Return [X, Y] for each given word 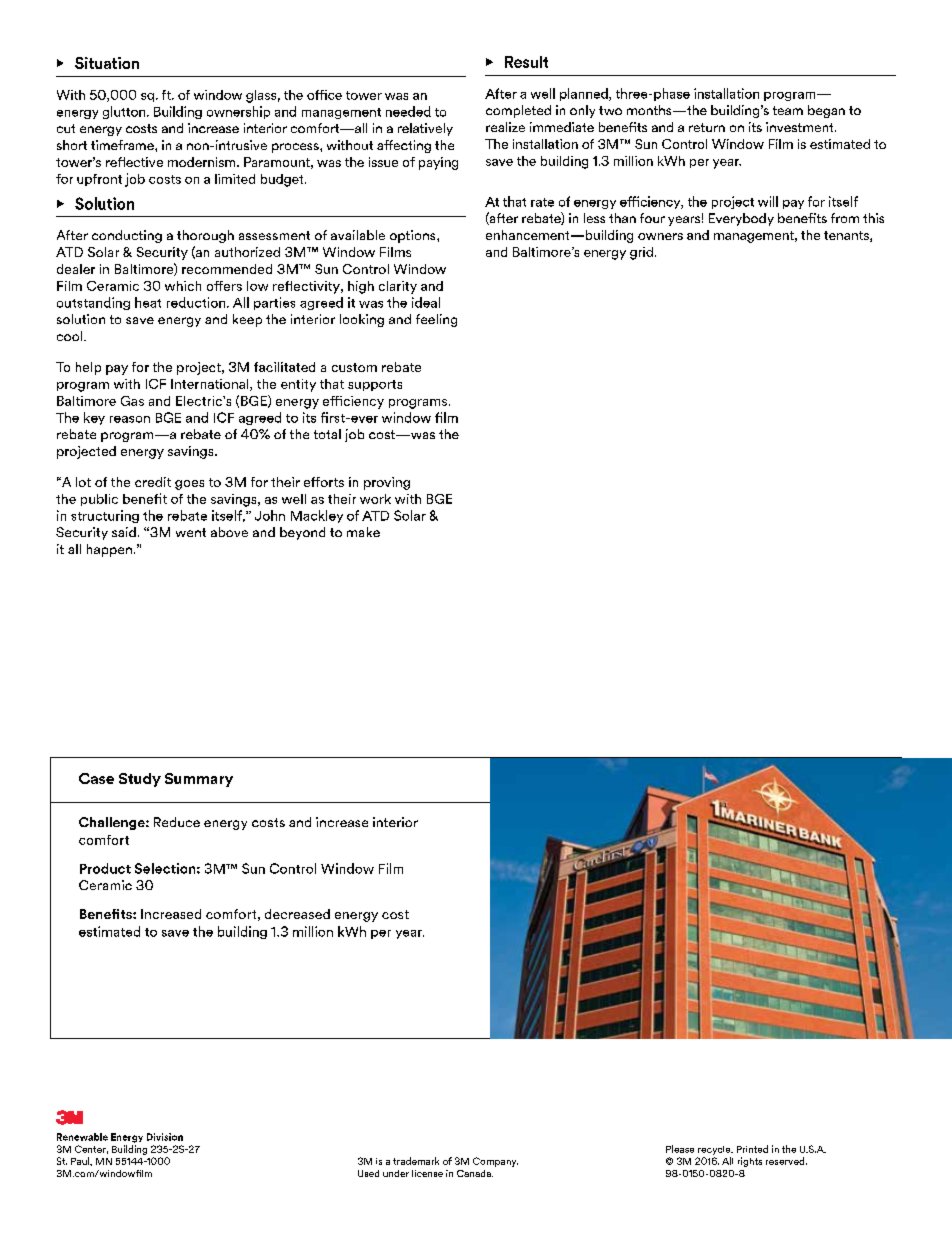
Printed [752, 1149]
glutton [125, 112]
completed [518, 111]
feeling [436, 320]
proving [387, 483]
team [788, 110]
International [211, 385]
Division [165, 1137]
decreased [297, 914]
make [363, 532]
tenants [847, 236]
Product [105, 868]
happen [109, 550]
